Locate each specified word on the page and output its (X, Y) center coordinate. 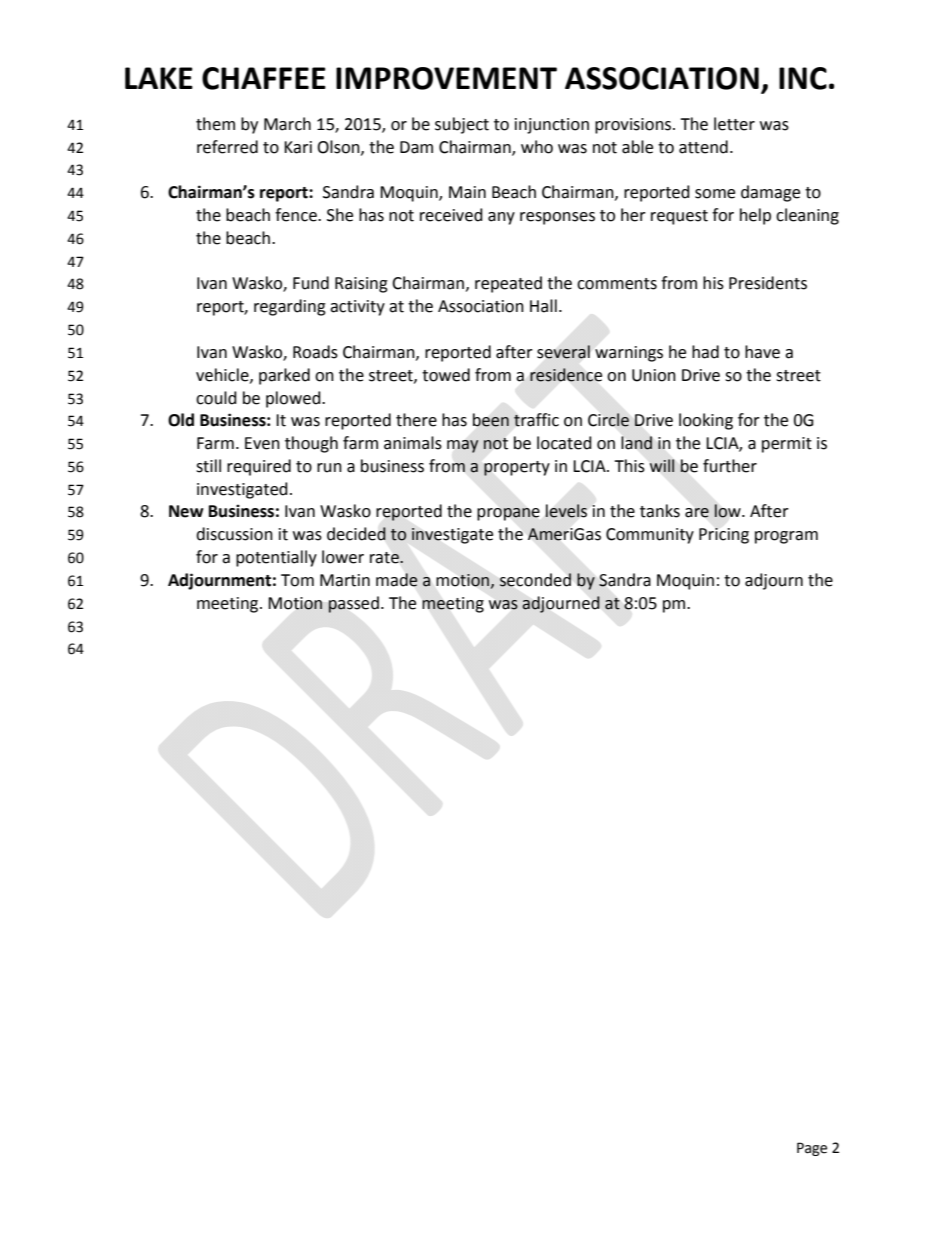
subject (462, 125)
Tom (297, 580)
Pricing (724, 536)
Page (812, 1149)
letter (734, 124)
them (215, 124)
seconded (535, 580)
